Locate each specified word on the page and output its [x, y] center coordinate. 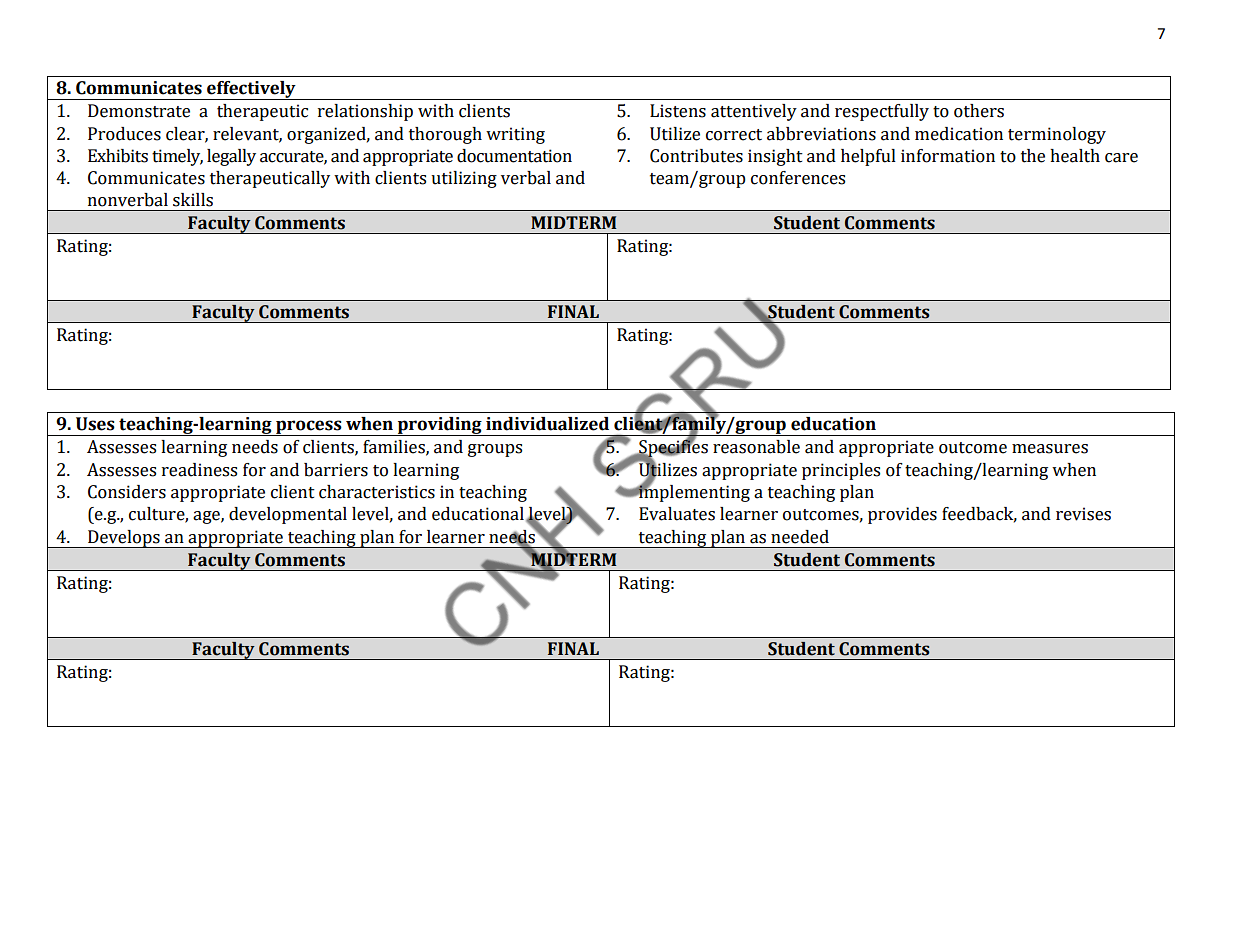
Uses [95, 424]
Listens [678, 111]
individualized [547, 424]
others [979, 111]
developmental [288, 515]
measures [1050, 449]
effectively [251, 90]
